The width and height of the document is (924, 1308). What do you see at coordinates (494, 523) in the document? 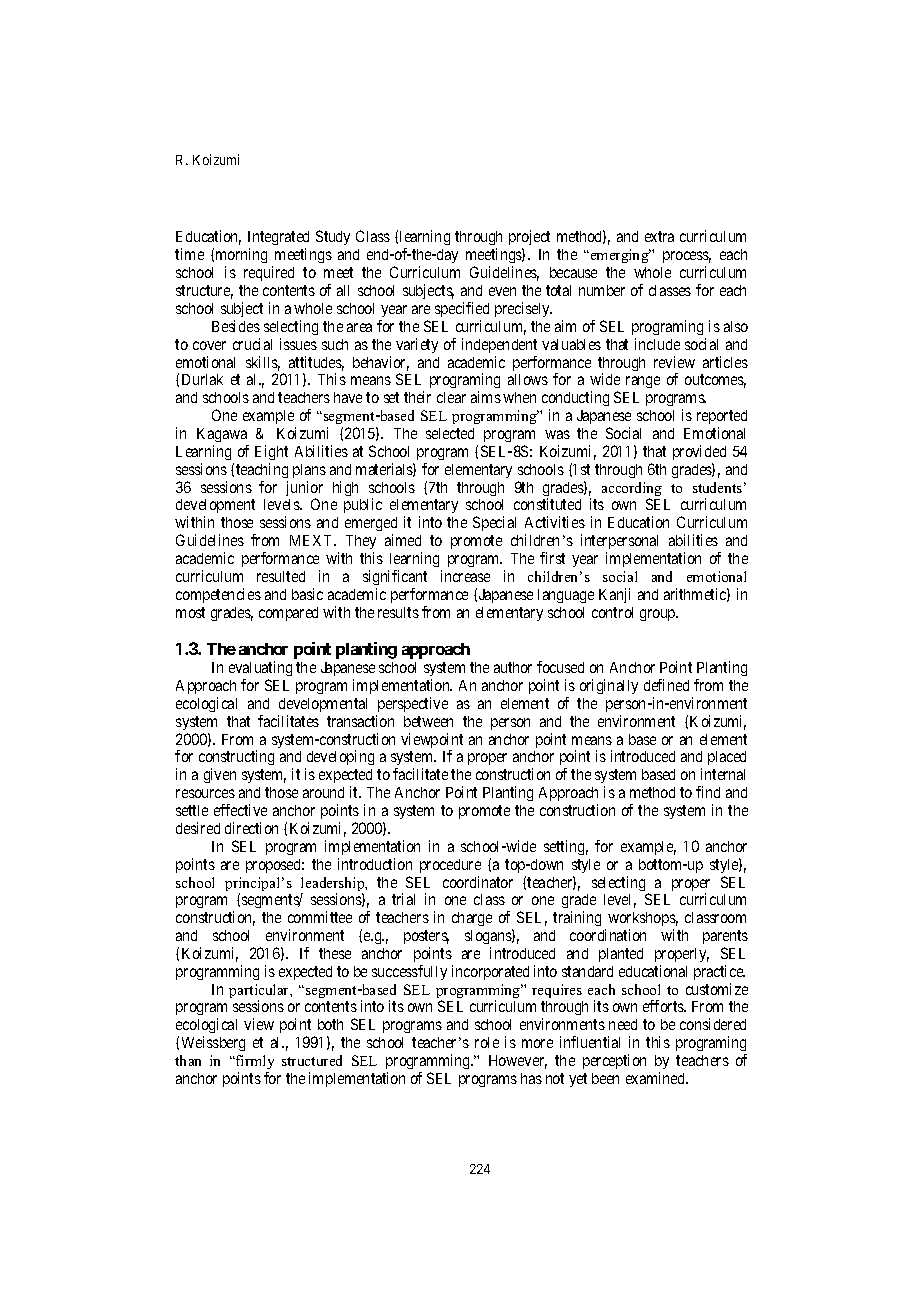
I see `Special` at bounding box center [494, 523].
